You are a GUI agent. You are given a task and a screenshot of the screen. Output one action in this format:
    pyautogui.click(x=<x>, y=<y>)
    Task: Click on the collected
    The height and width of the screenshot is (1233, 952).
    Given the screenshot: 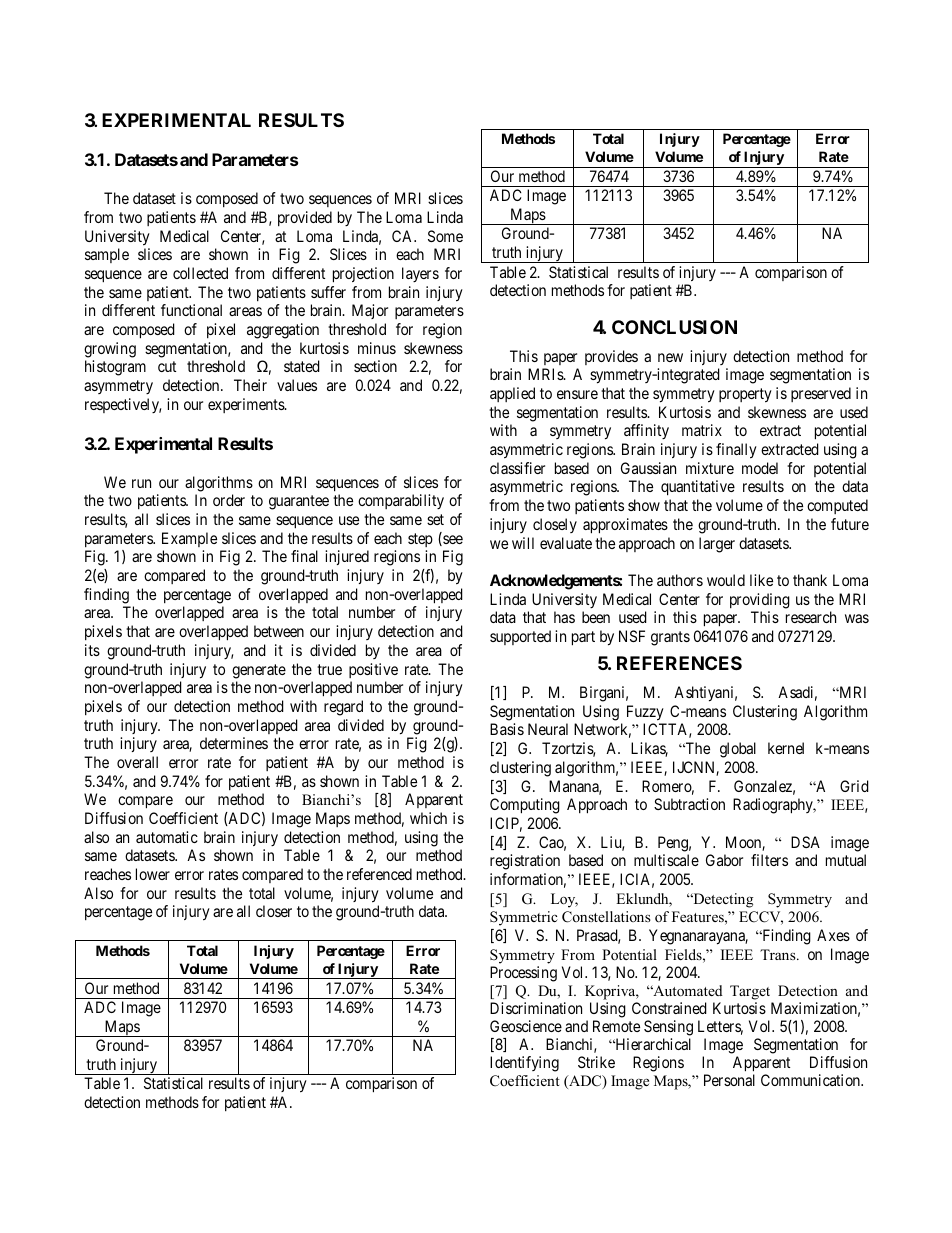 What is the action you would take?
    pyautogui.click(x=200, y=273)
